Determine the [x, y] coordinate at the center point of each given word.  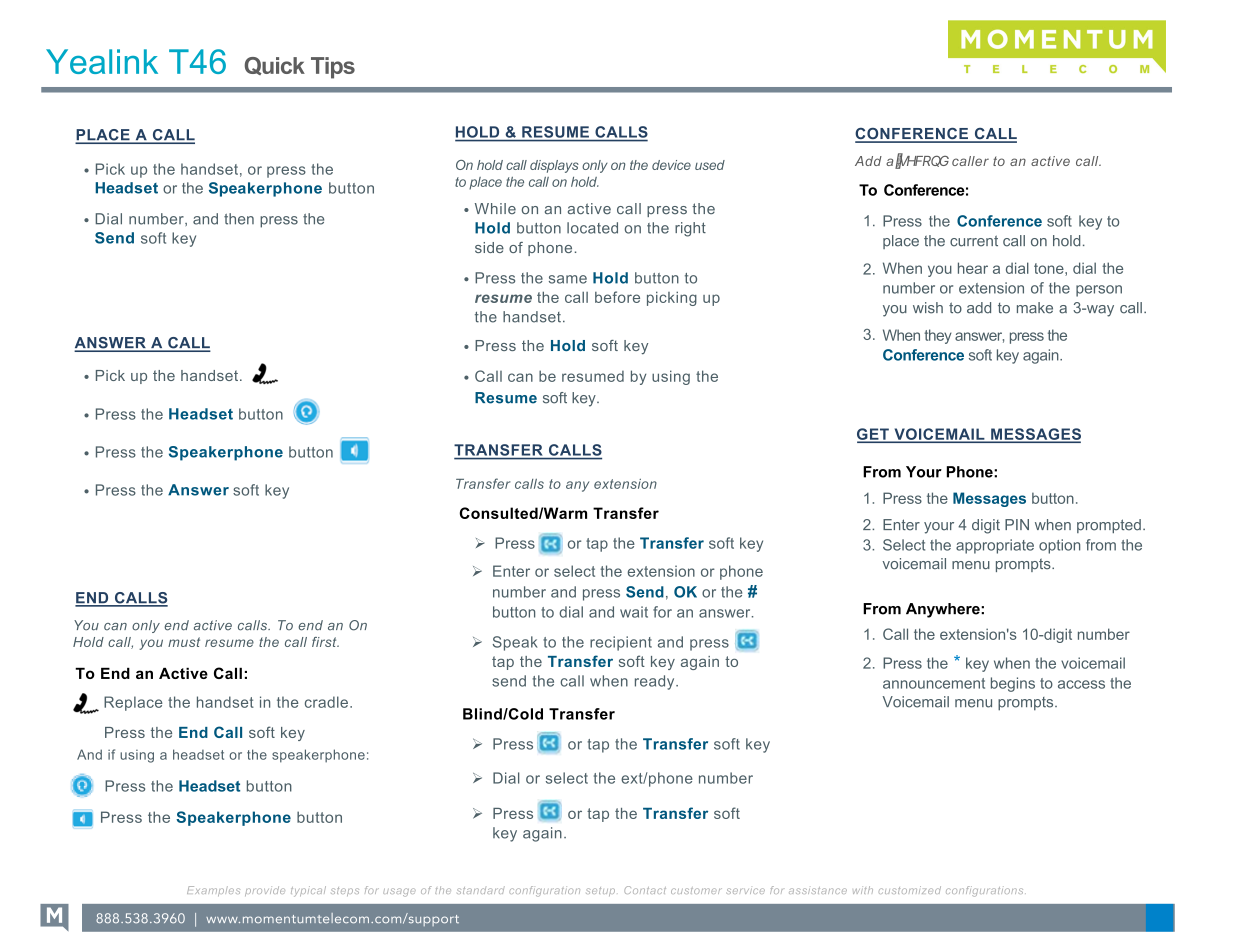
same [568, 279]
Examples [213, 891]
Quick [275, 66]
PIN [1017, 524]
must [184, 642]
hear [973, 268]
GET [874, 435]
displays [554, 166]
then [239, 219]
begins [1013, 684]
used [710, 165]
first [325, 642]
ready [656, 682]
